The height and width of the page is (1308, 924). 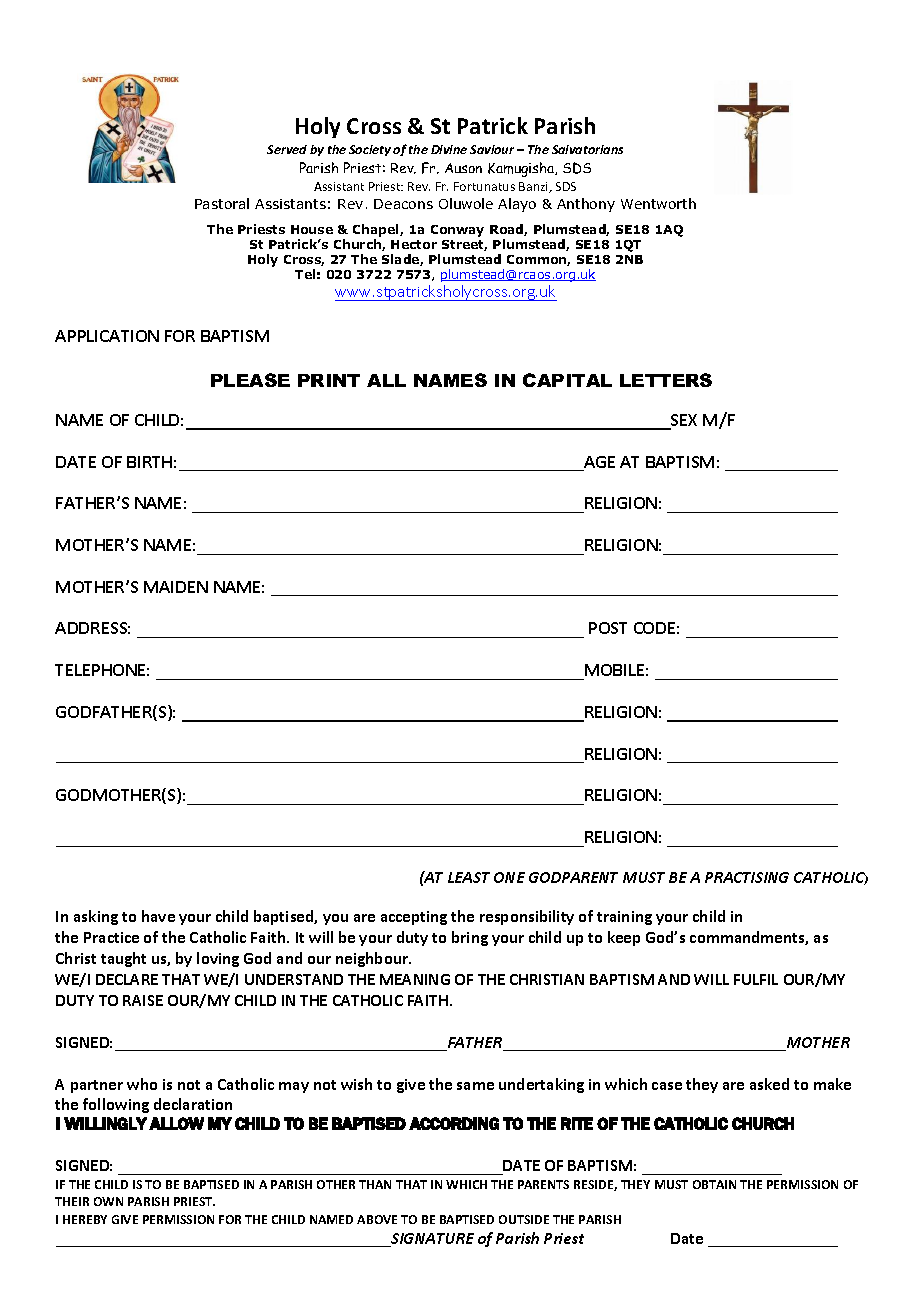 What do you see at coordinates (431, 1240) in the page?
I see `SIGNATURE` at bounding box center [431, 1240].
